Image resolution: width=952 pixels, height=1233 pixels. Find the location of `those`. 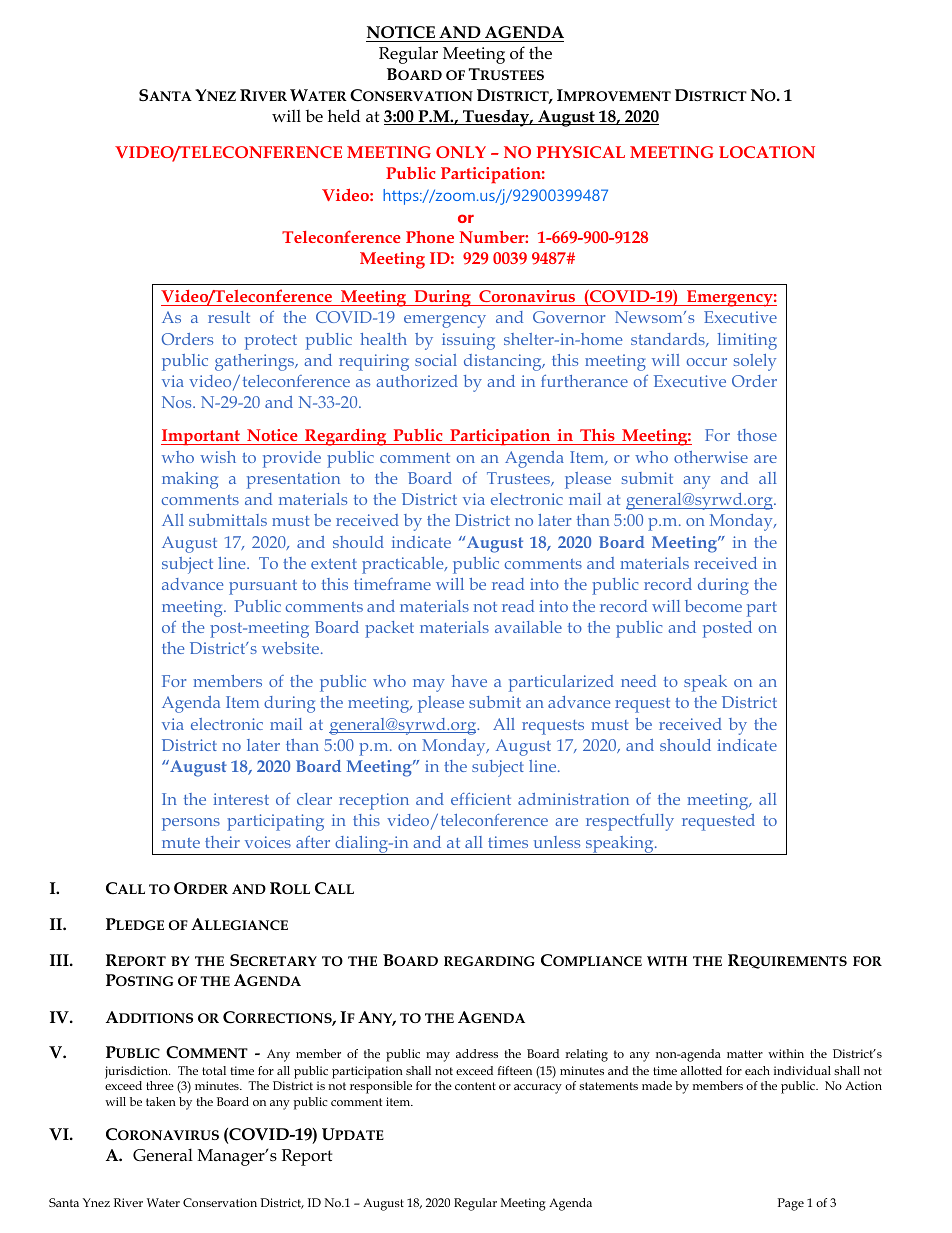

those is located at coordinates (757, 435).
